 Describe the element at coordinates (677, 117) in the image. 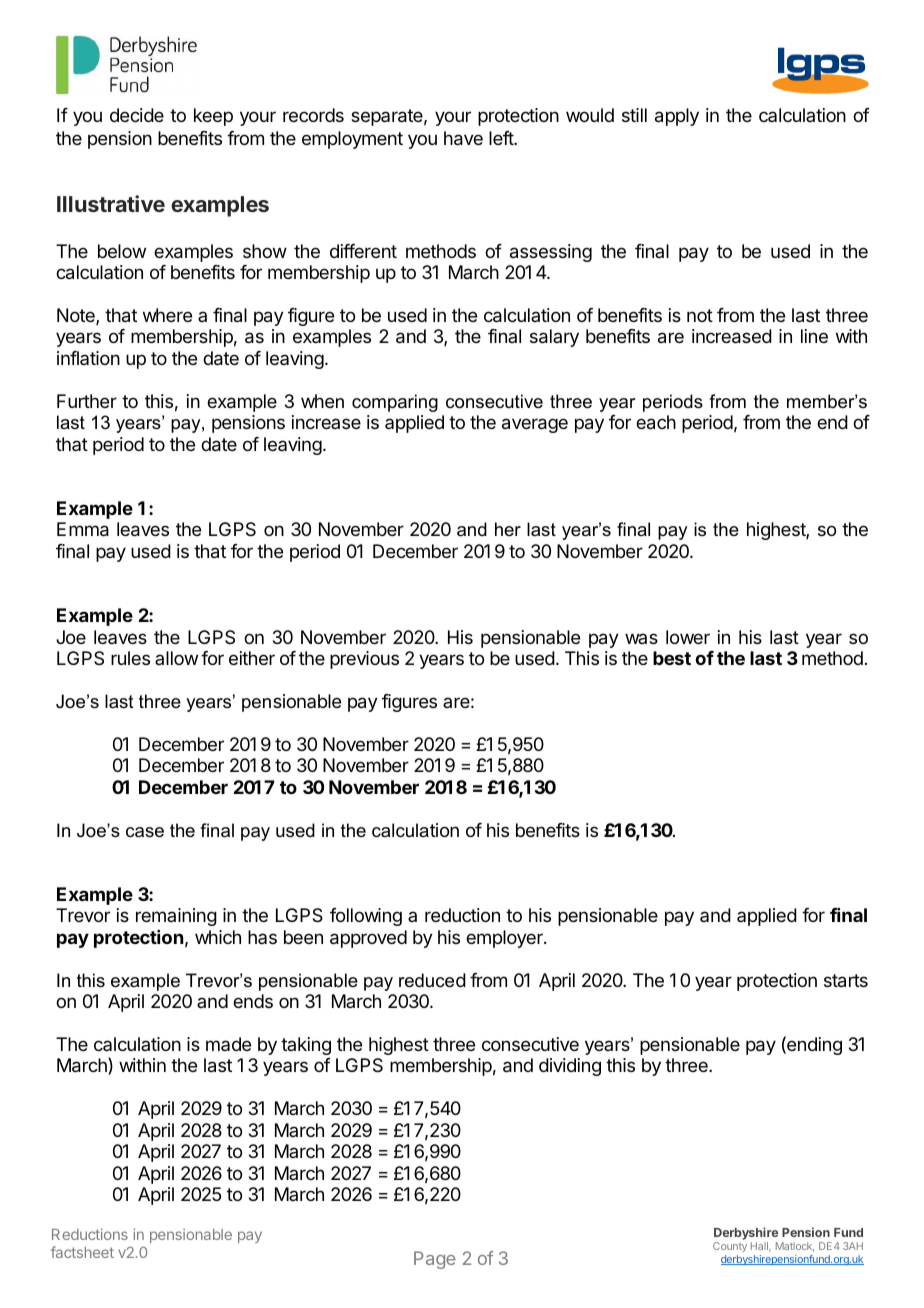

I see `apply` at that location.
